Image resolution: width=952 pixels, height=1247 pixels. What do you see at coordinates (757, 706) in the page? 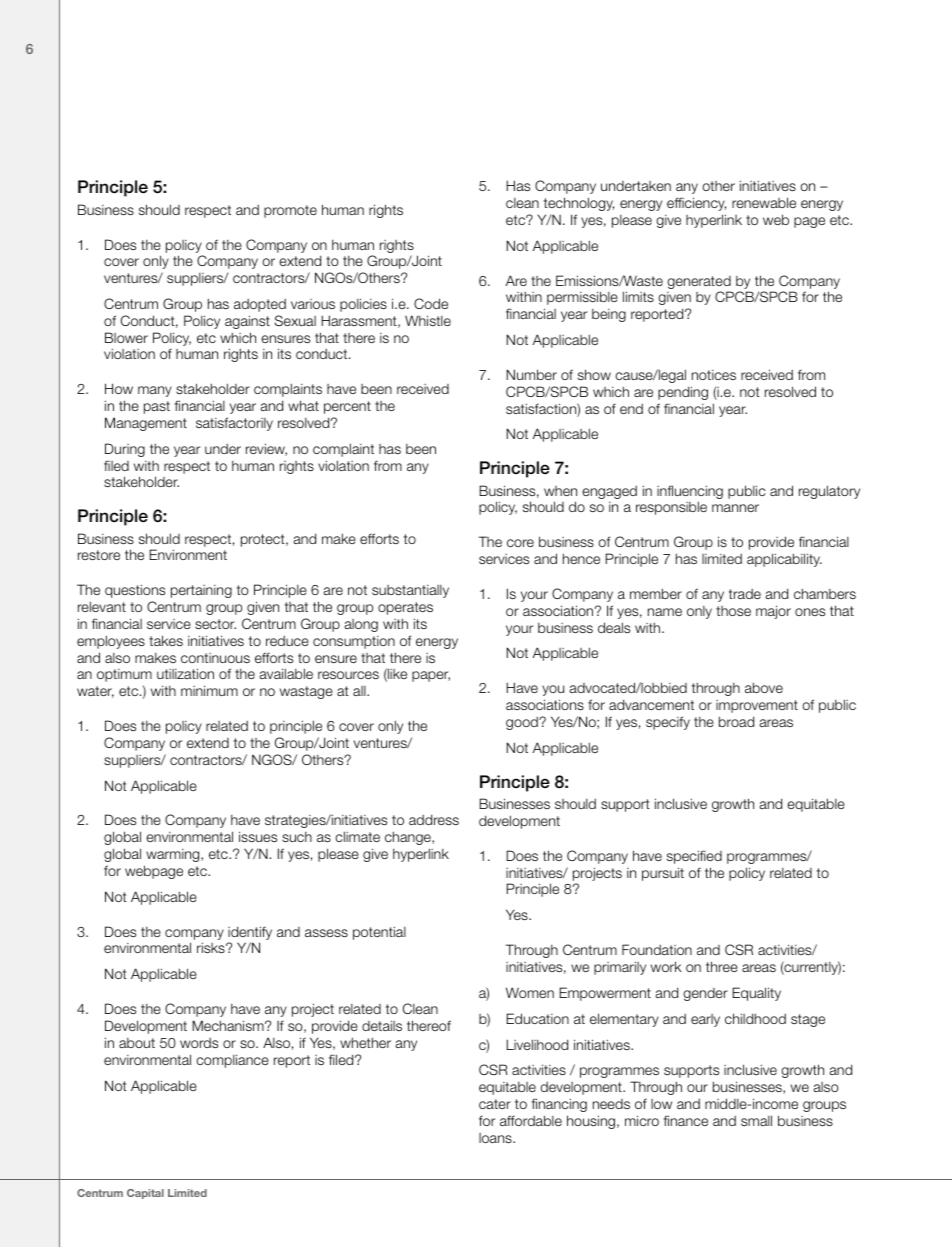
I see `improvement` at bounding box center [757, 706].
